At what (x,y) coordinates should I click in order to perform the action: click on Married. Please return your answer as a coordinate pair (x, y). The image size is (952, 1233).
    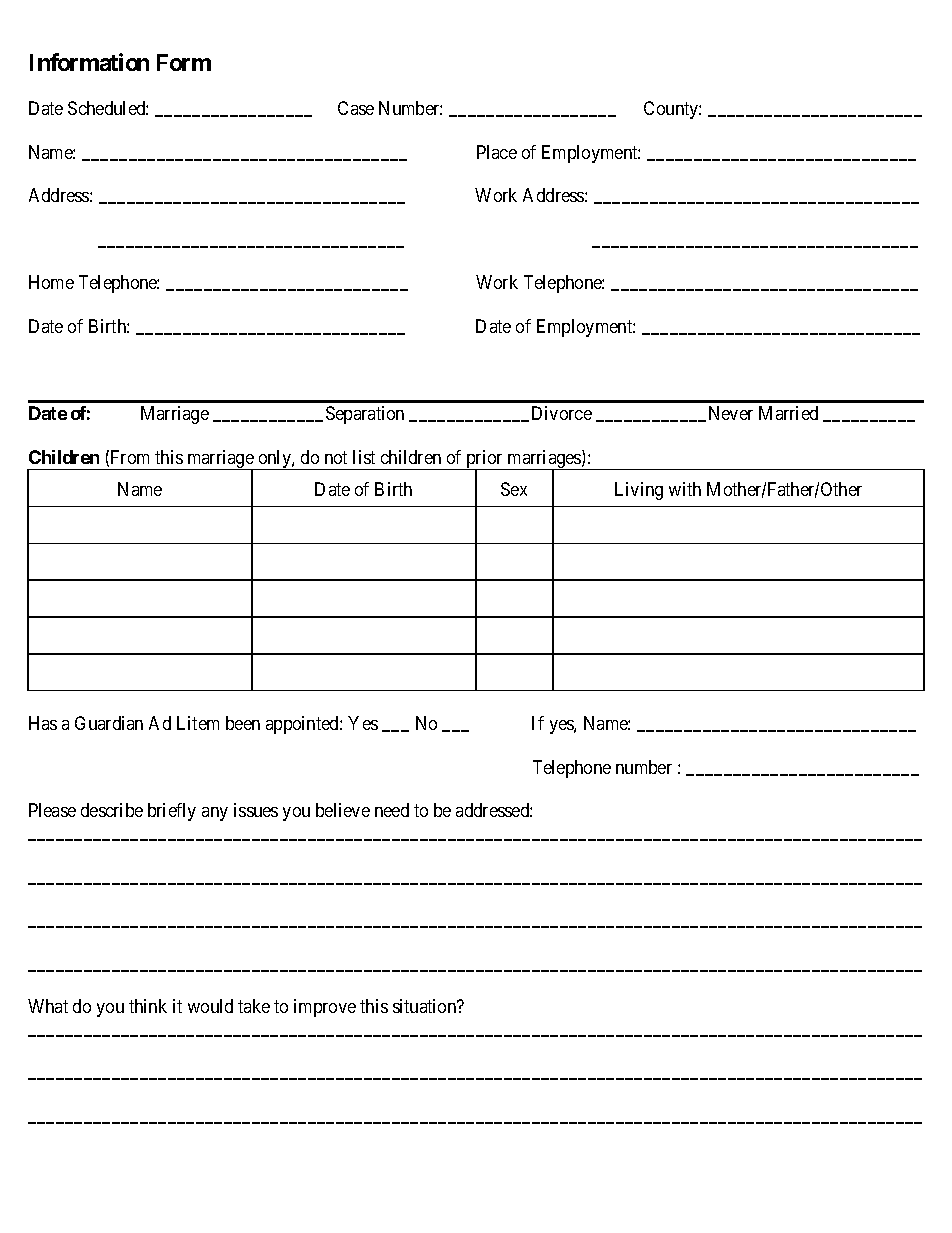
    Looking at the image, I should click on (788, 413).
